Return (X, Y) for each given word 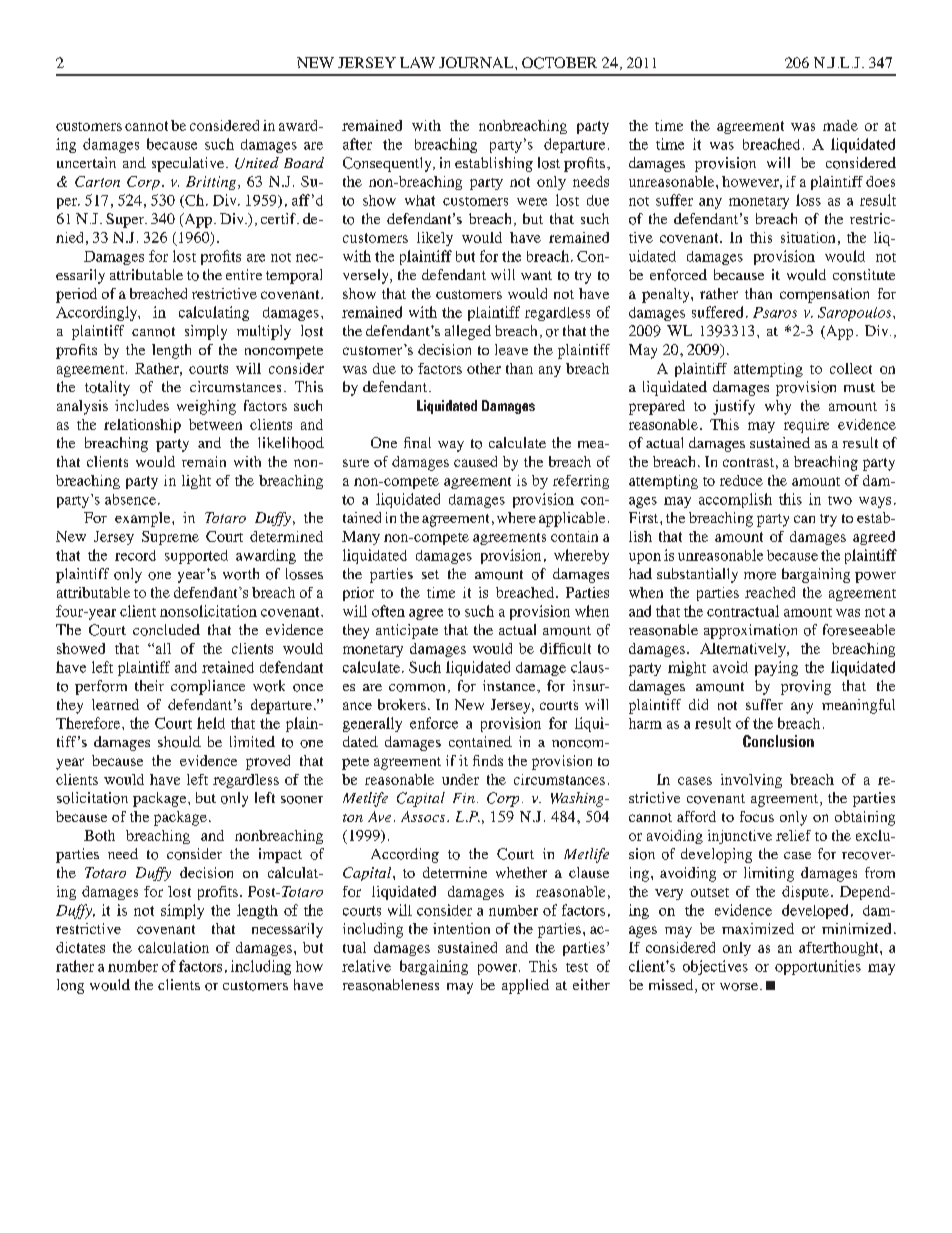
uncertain (86, 162)
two (840, 500)
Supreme (170, 538)
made (840, 125)
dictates (80, 947)
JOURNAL (477, 62)
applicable (572, 519)
